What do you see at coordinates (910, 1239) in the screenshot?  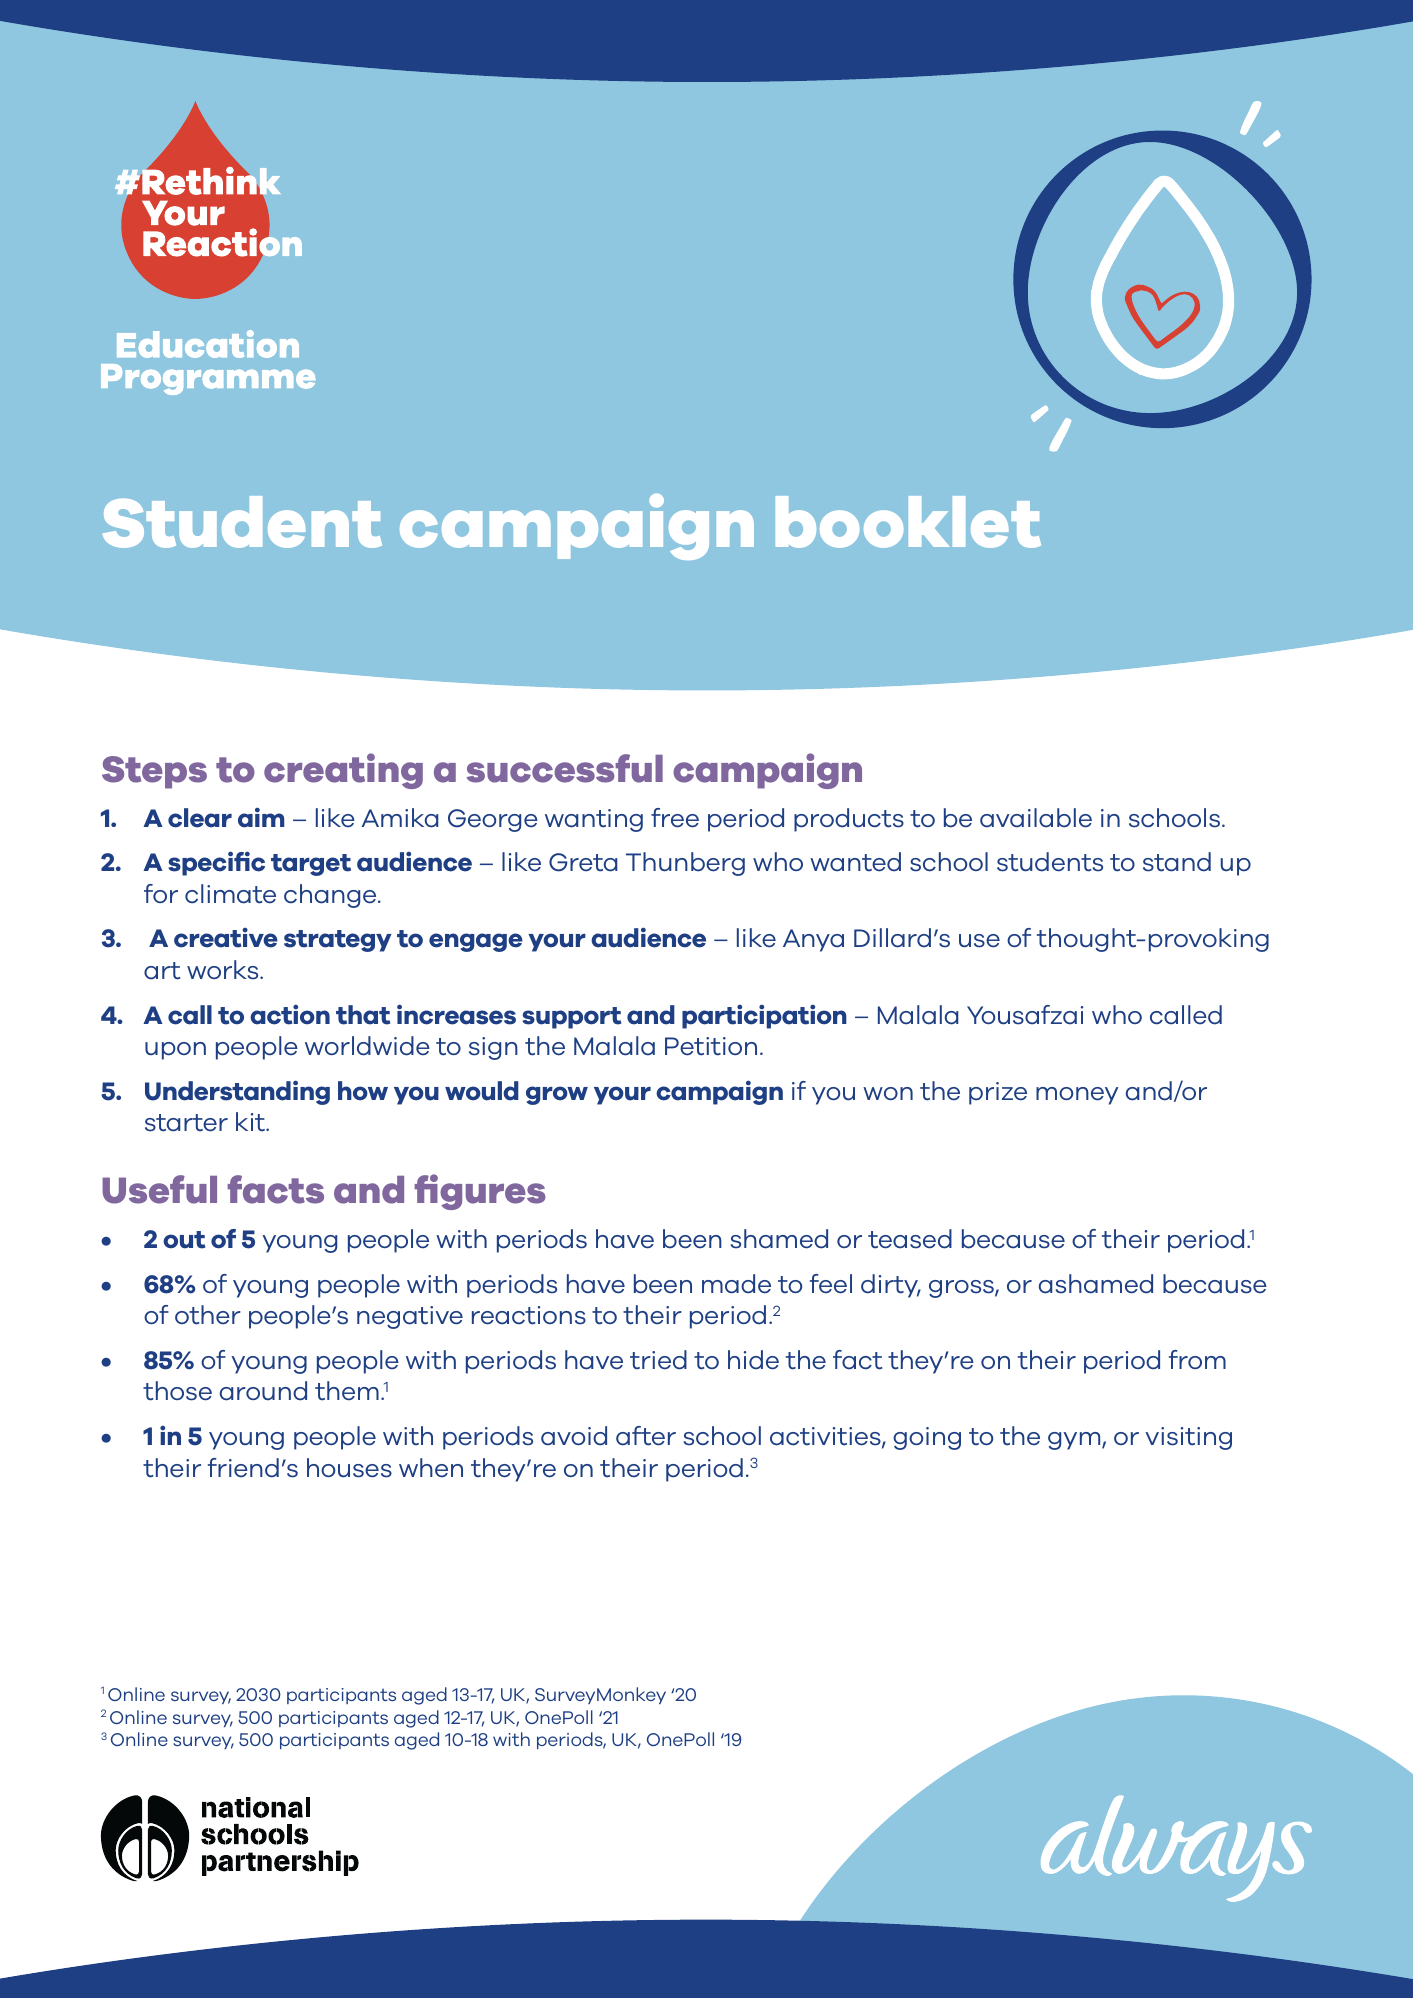 I see `teased` at bounding box center [910, 1239].
